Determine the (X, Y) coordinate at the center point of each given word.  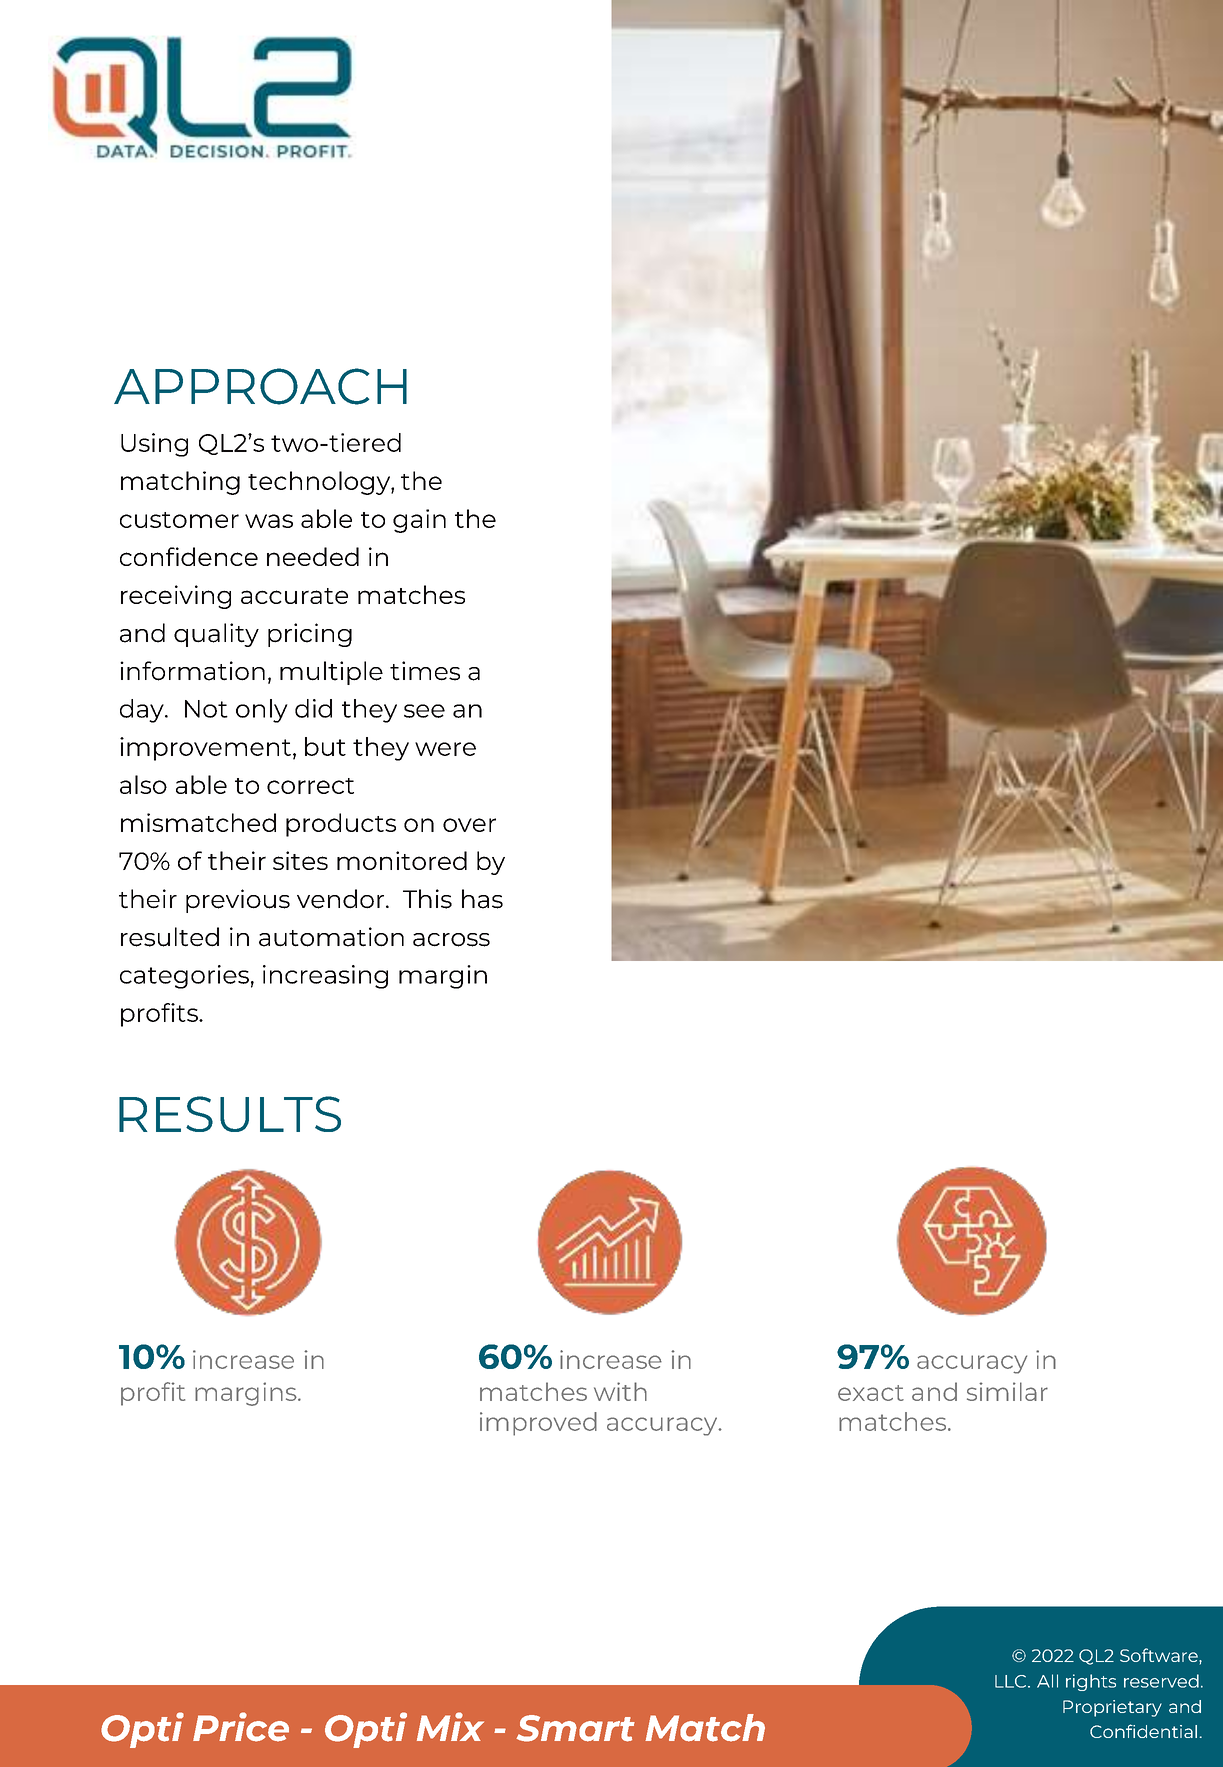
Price (241, 1727)
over (469, 825)
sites (300, 860)
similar (1007, 1391)
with (620, 1391)
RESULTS (230, 1114)
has (482, 899)
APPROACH (260, 386)
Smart (575, 1728)
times (425, 671)
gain (419, 521)
